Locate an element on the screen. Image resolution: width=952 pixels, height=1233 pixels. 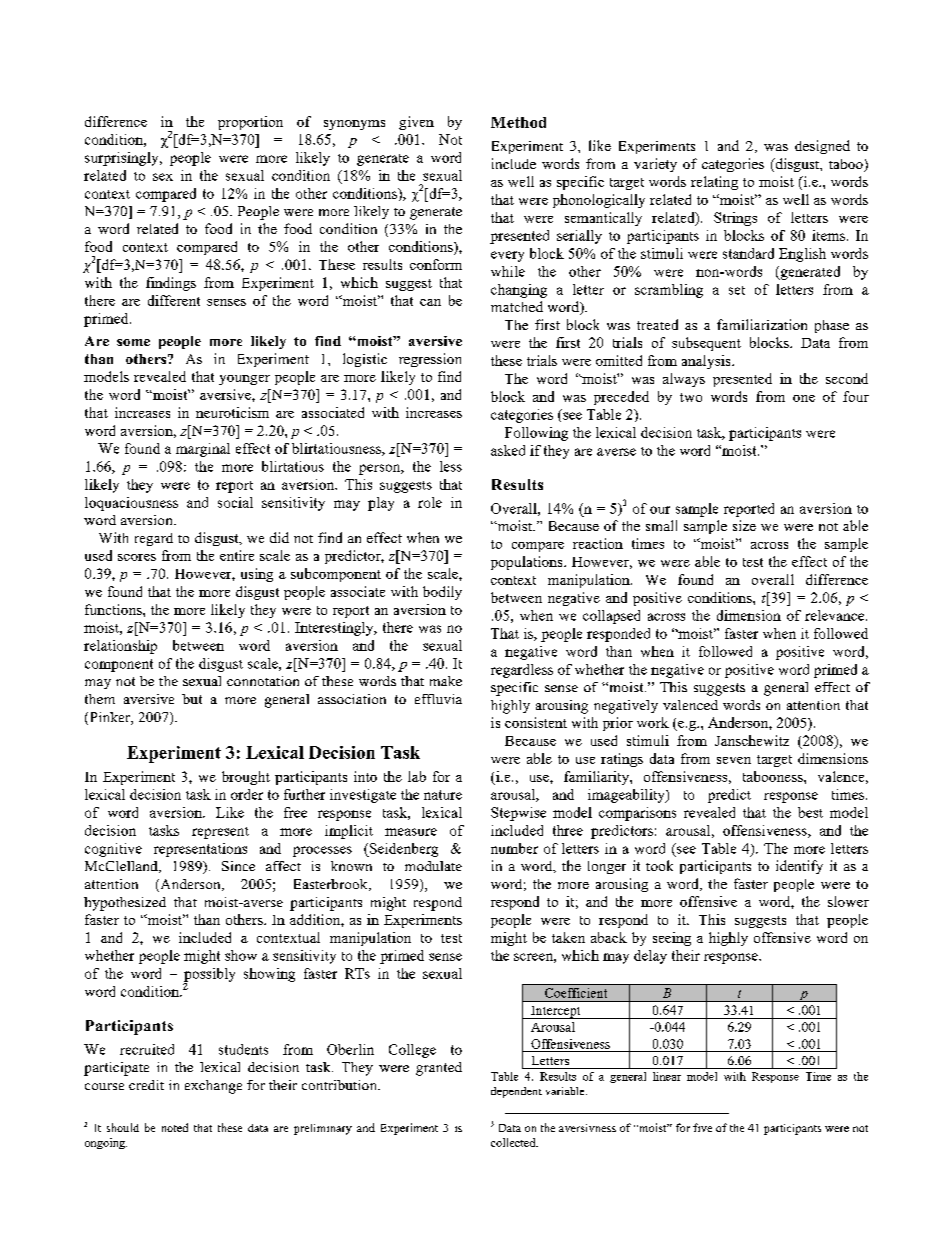
dependent is located at coordinates (516, 1092).
